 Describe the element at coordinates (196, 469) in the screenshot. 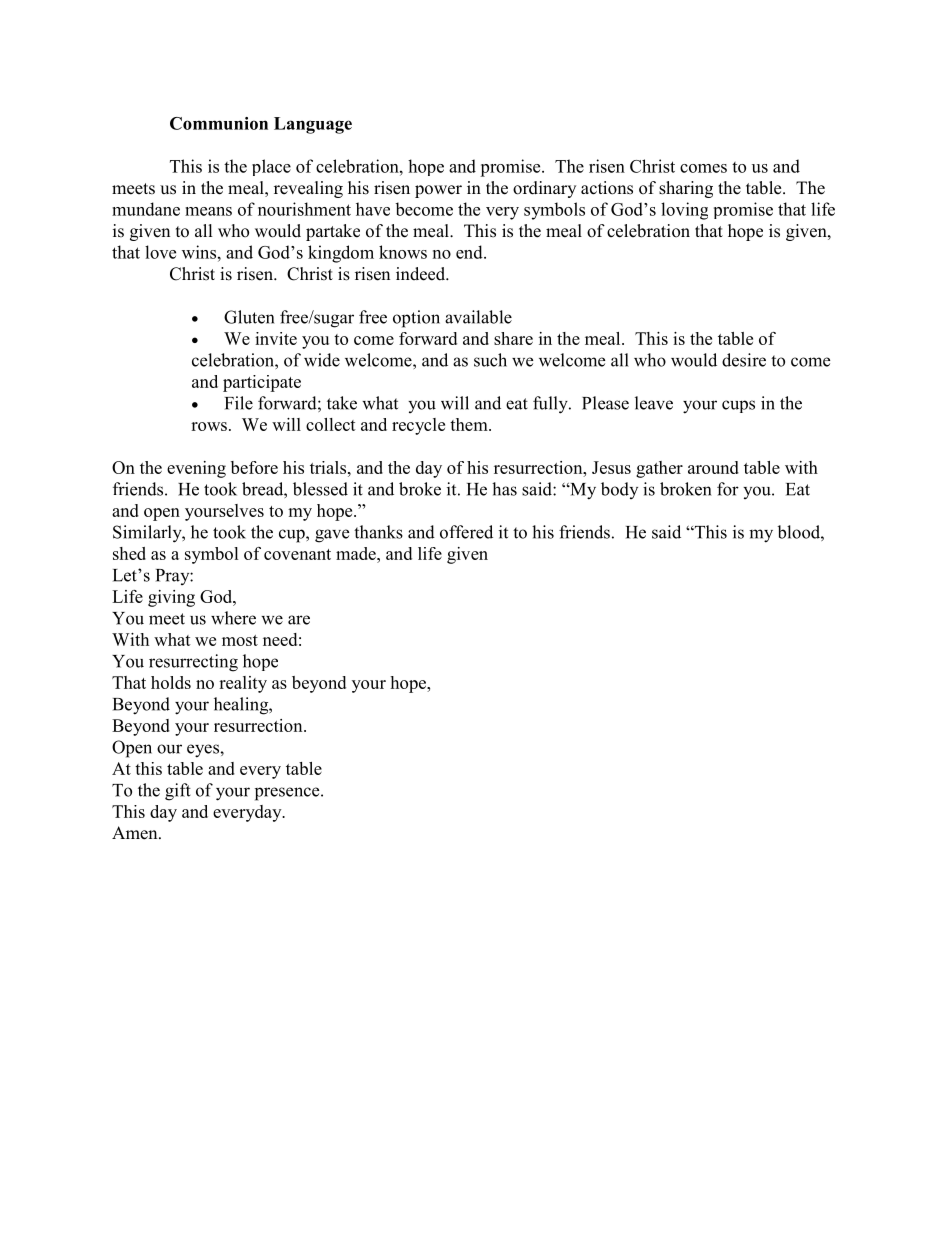

I see `evening` at that location.
